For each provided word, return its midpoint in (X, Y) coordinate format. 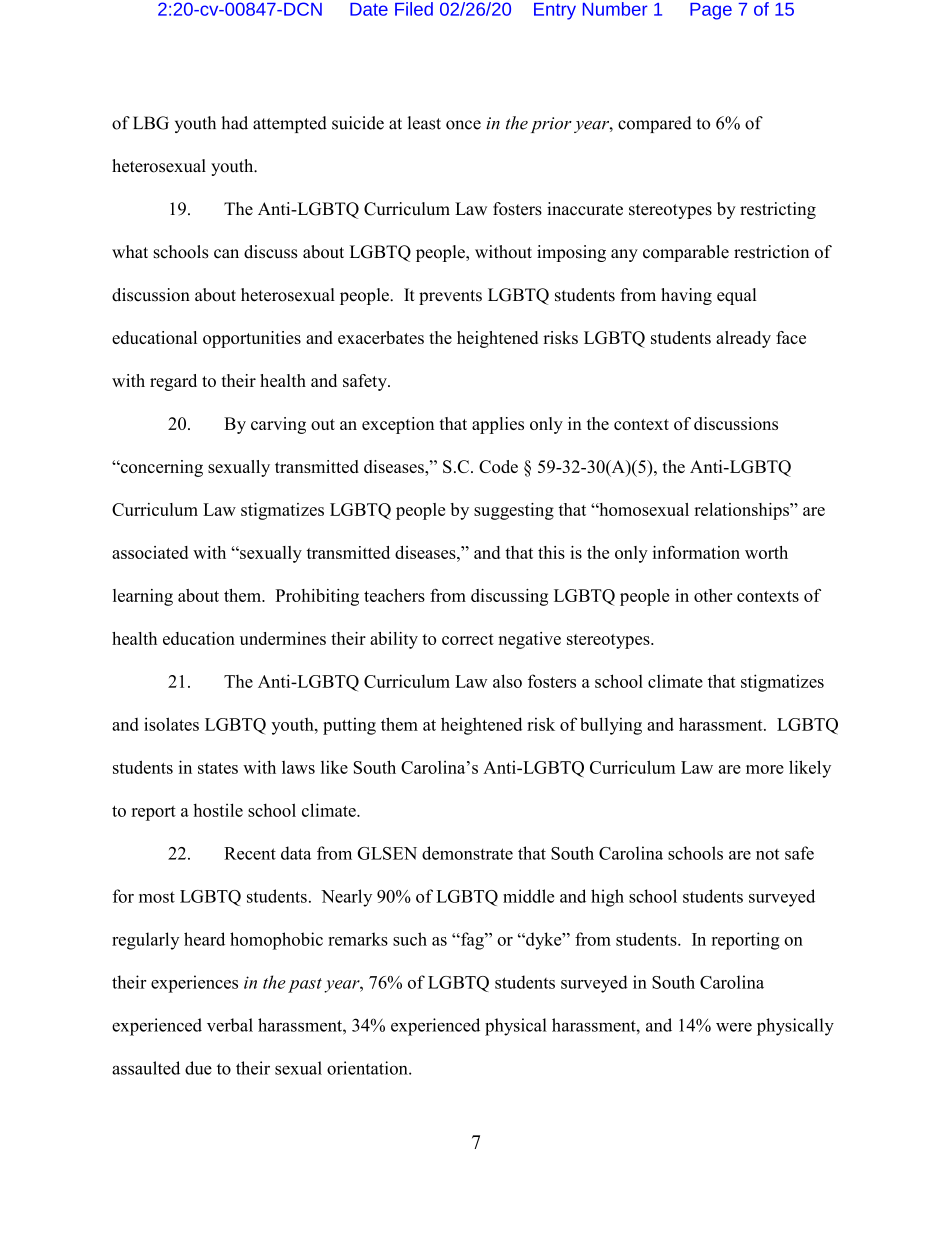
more (765, 769)
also (507, 681)
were (734, 1027)
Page (711, 11)
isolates (171, 724)
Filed (414, 9)
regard (173, 382)
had (234, 123)
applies (498, 425)
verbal (230, 1025)
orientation (368, 1068)
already (743, 339)
